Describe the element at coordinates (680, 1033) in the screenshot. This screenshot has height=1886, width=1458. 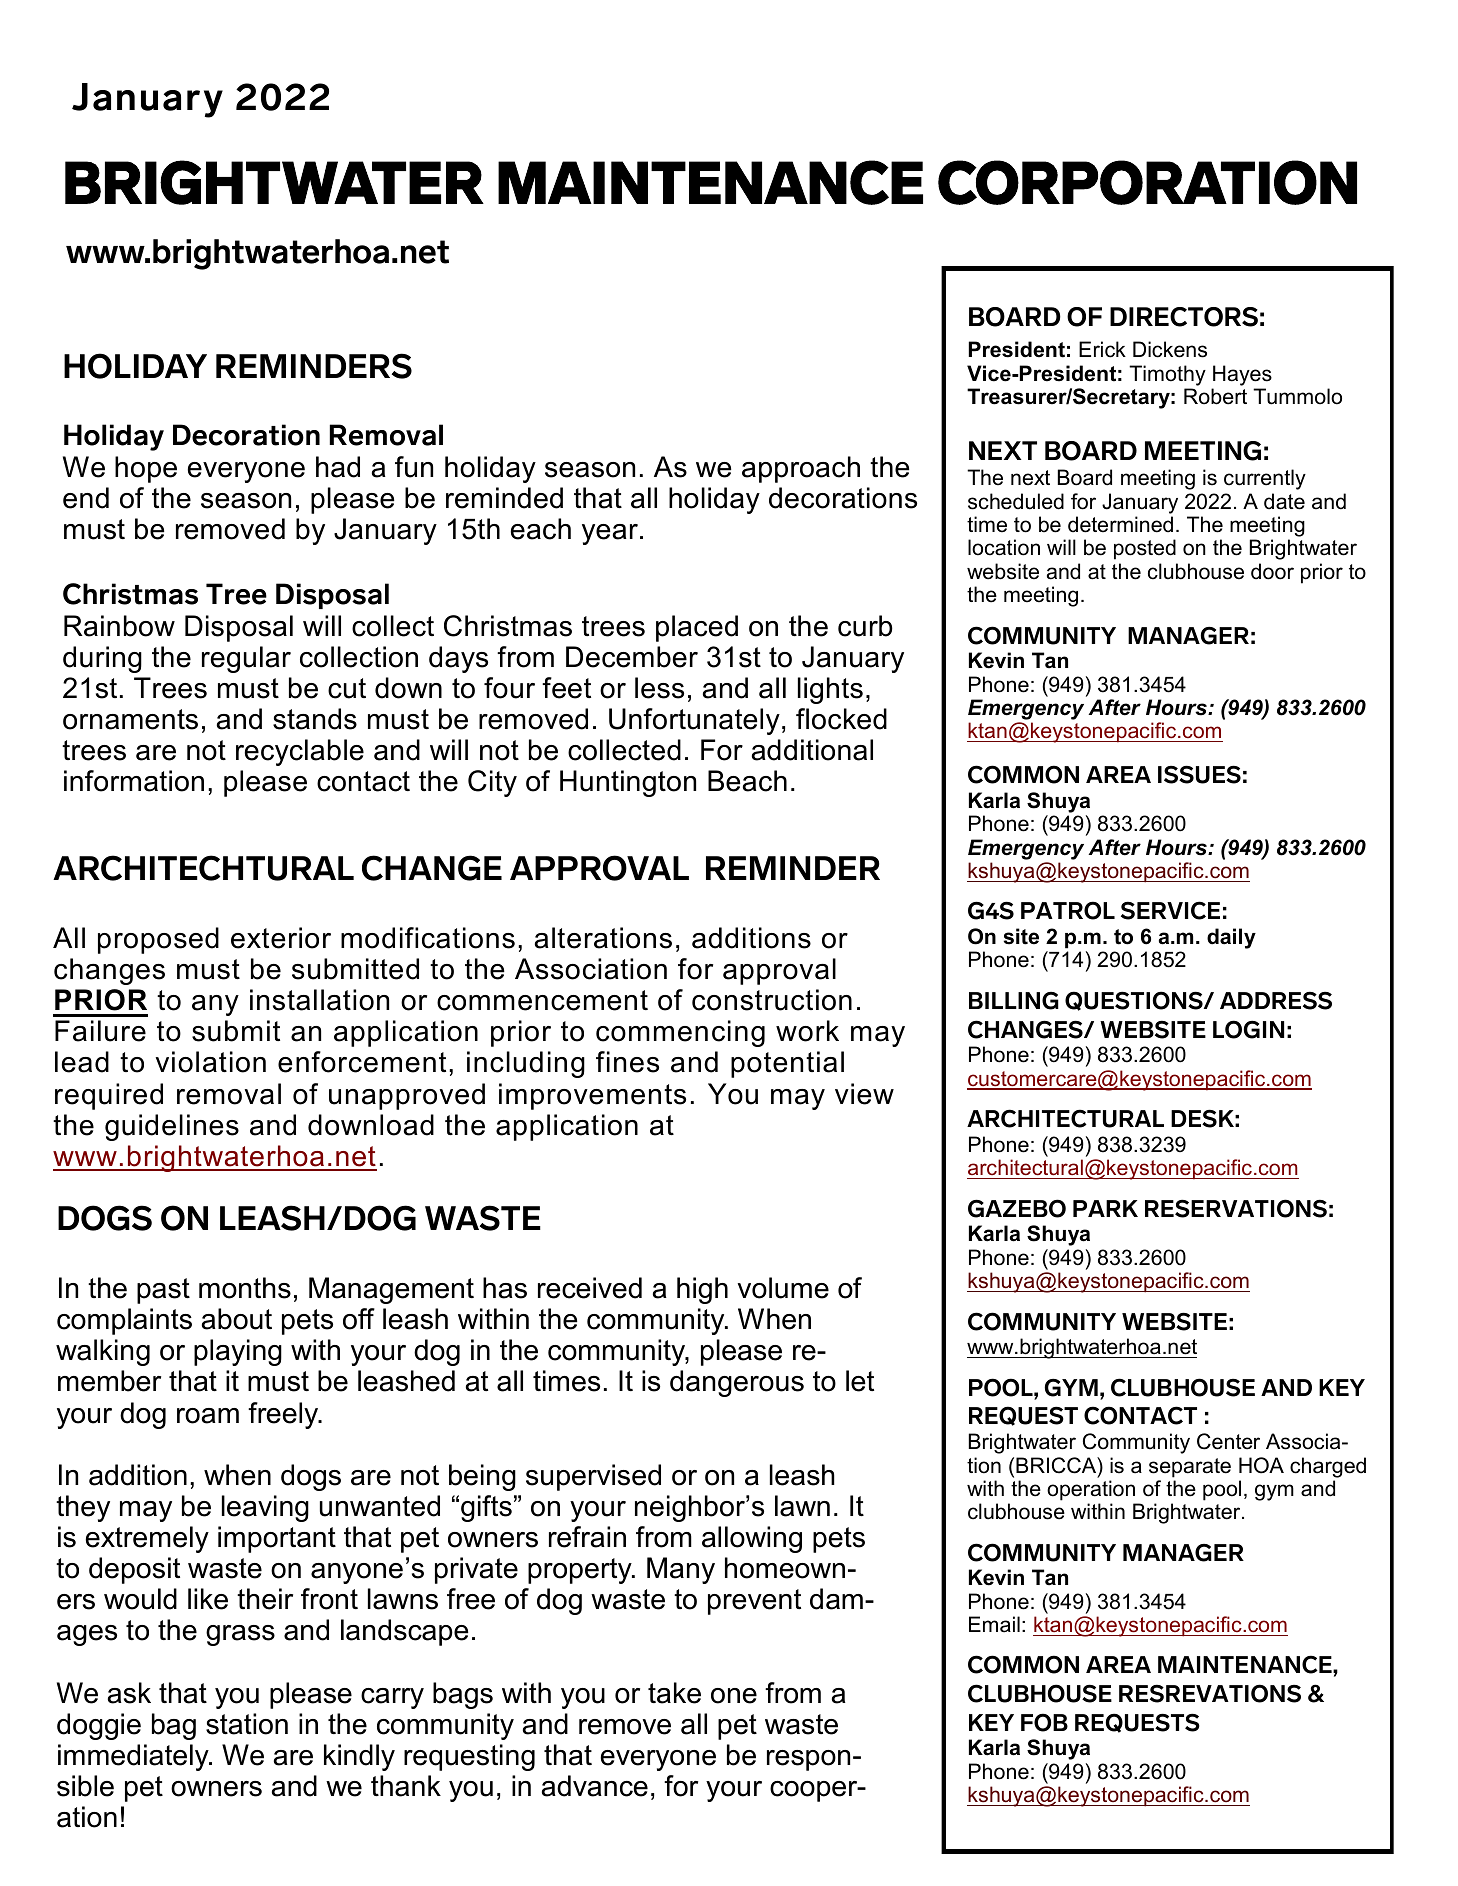
I see `commencing` at that location.
